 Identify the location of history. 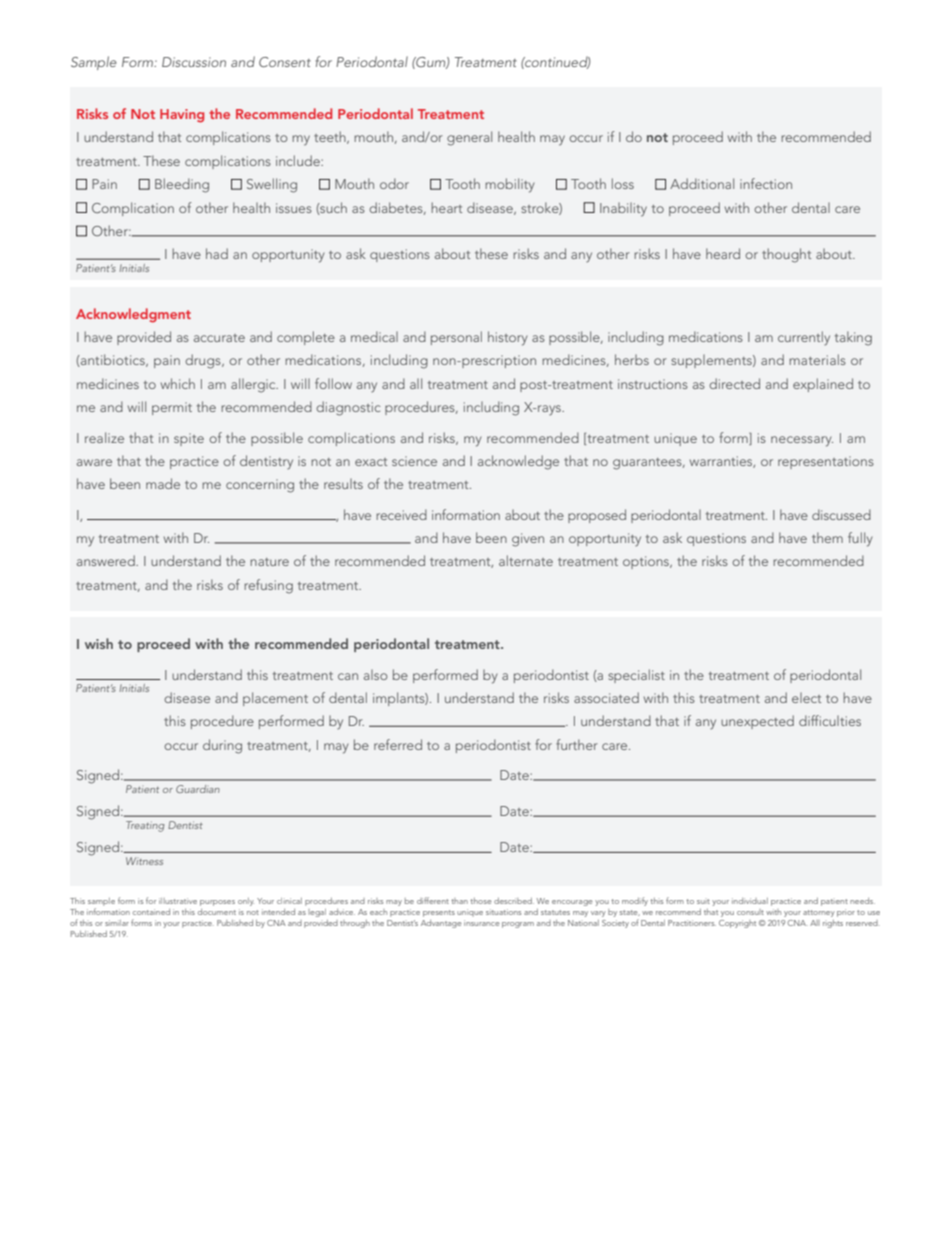
(508, 338).
